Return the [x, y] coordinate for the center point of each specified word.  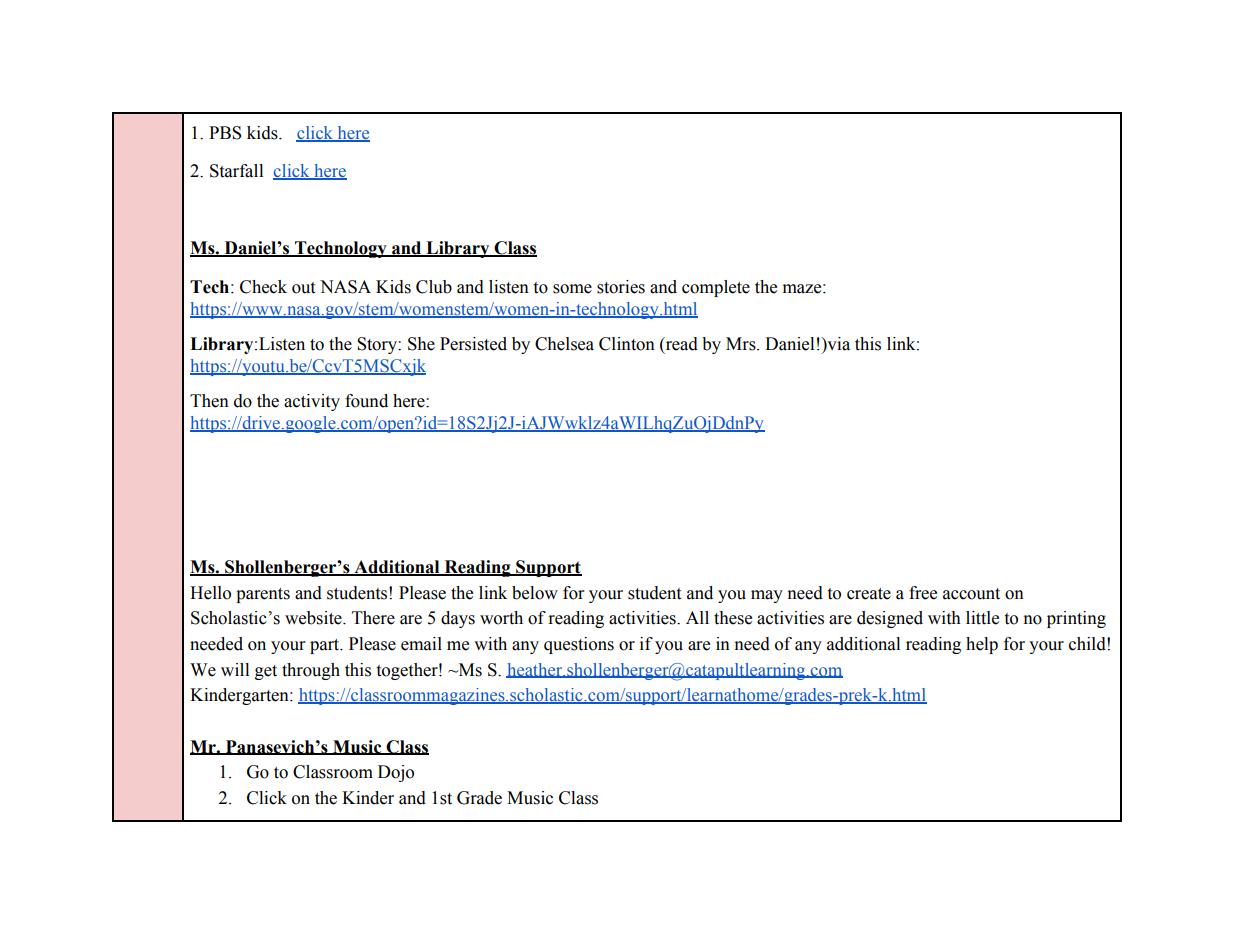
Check [263, 287]
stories [621, 287]
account [971, 594]
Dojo [396, 773]
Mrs [742, 344]
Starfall [236, 171]
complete [716, 288]
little [982, 618]
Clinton [627, 344]
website [314, 618]
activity [312, 402]
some [572, 289]
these [733, 618]
